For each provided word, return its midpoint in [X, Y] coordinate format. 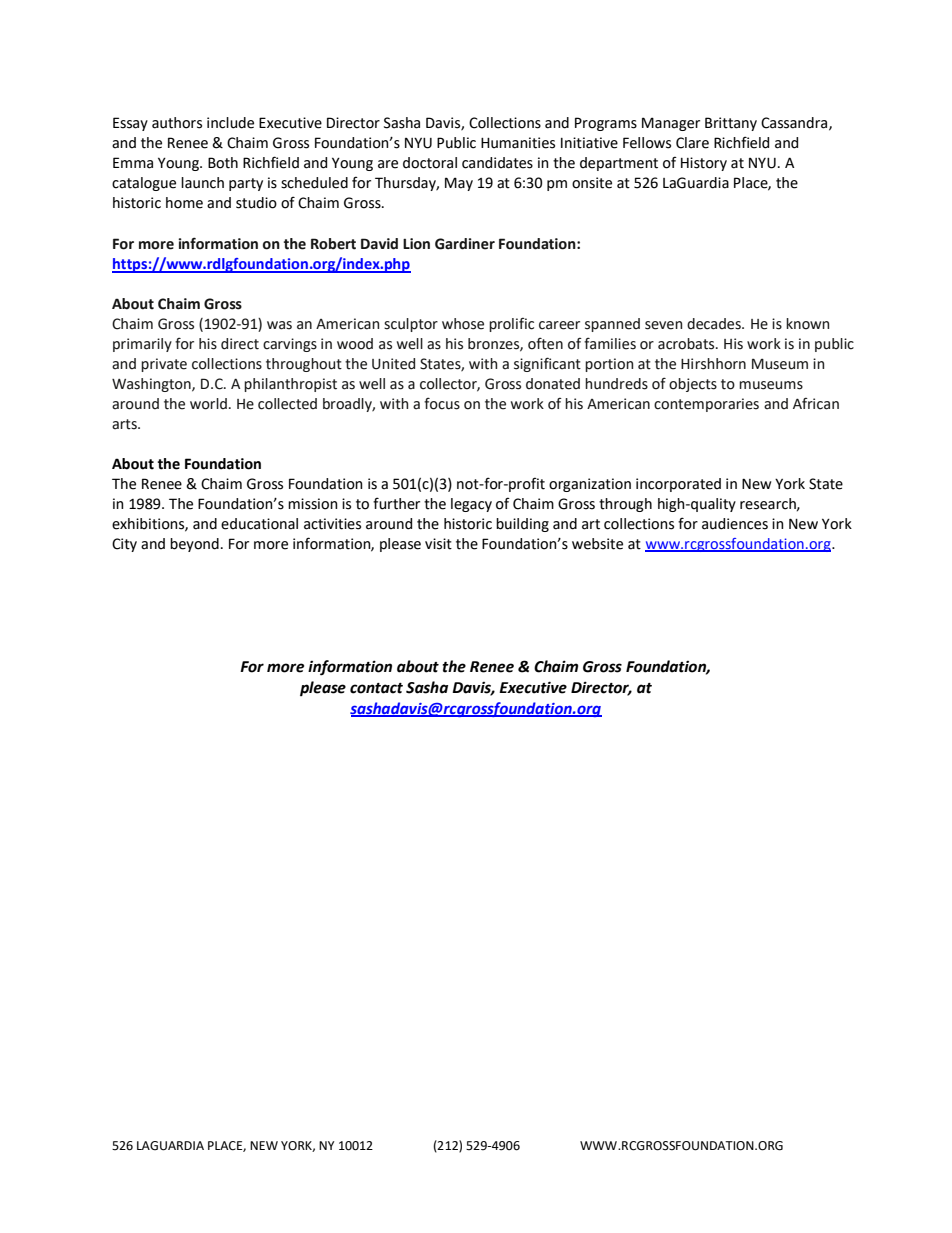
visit [438, 544]
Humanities [518, 143]
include [230, 123]
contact [376, 688]
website [597, 544]
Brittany [731, 124]
